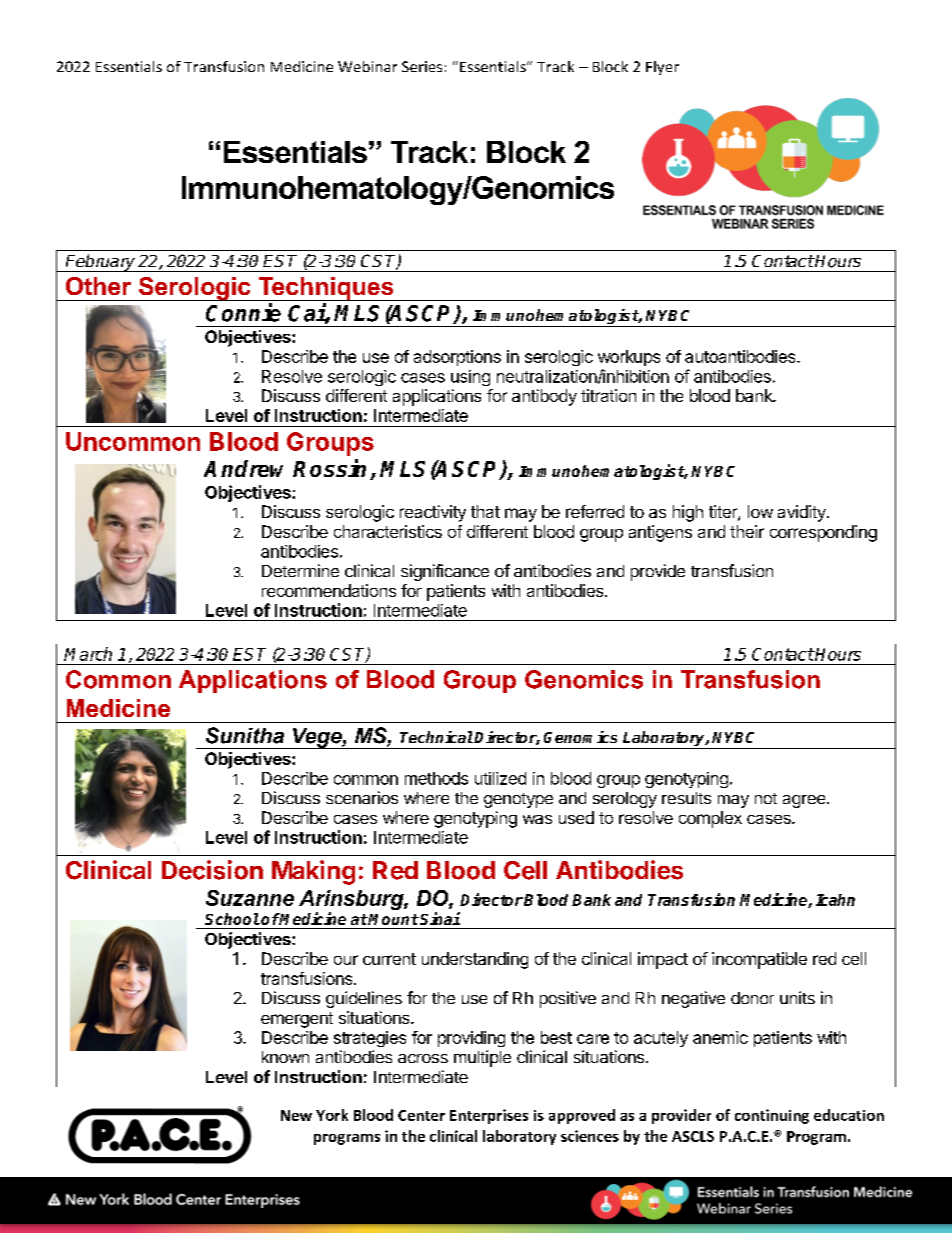  I want to click on New, so click(296, 1115).
